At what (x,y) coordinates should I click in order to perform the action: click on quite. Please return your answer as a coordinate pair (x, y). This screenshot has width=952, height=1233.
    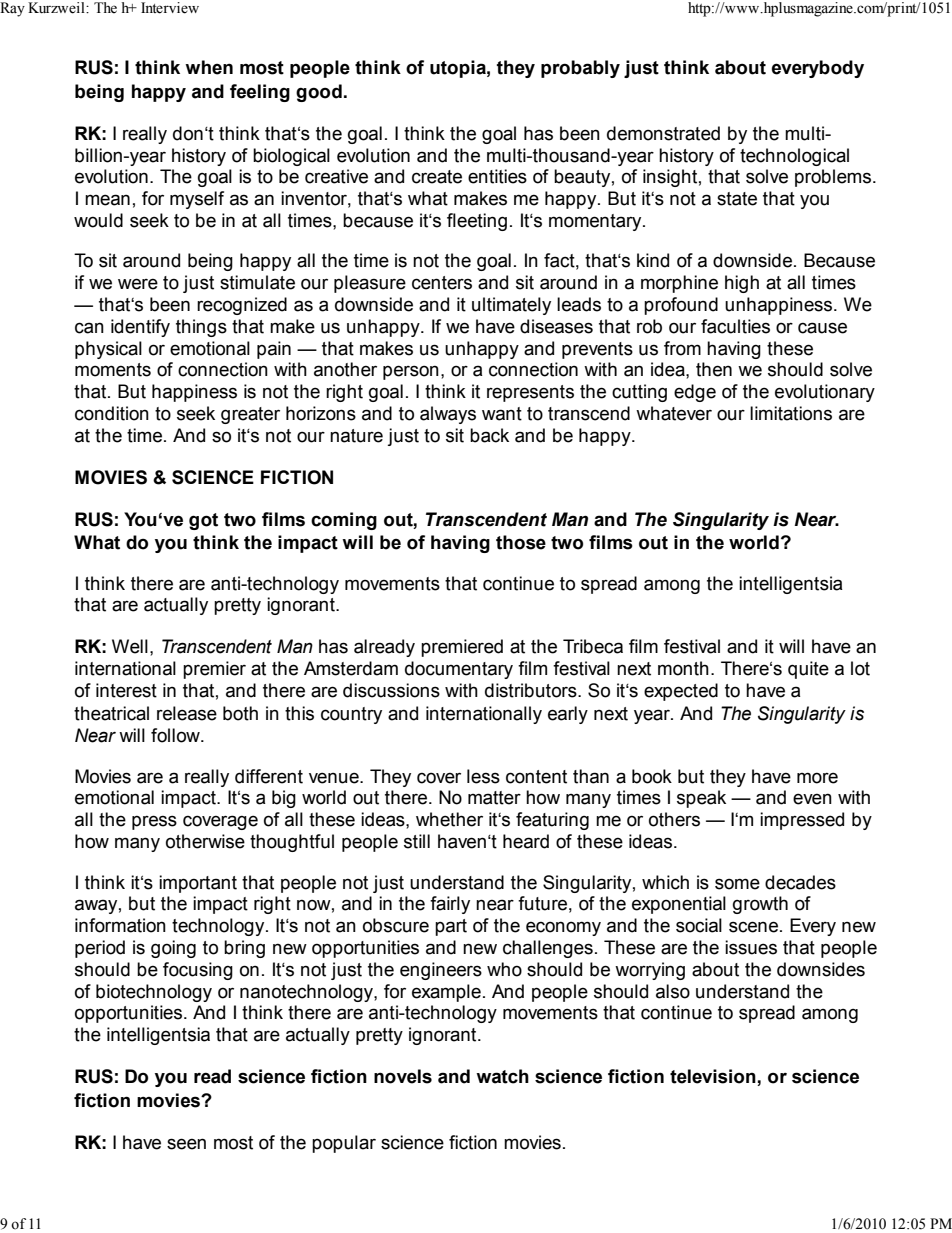
    Looking at the image, I should click on (808, 670).
